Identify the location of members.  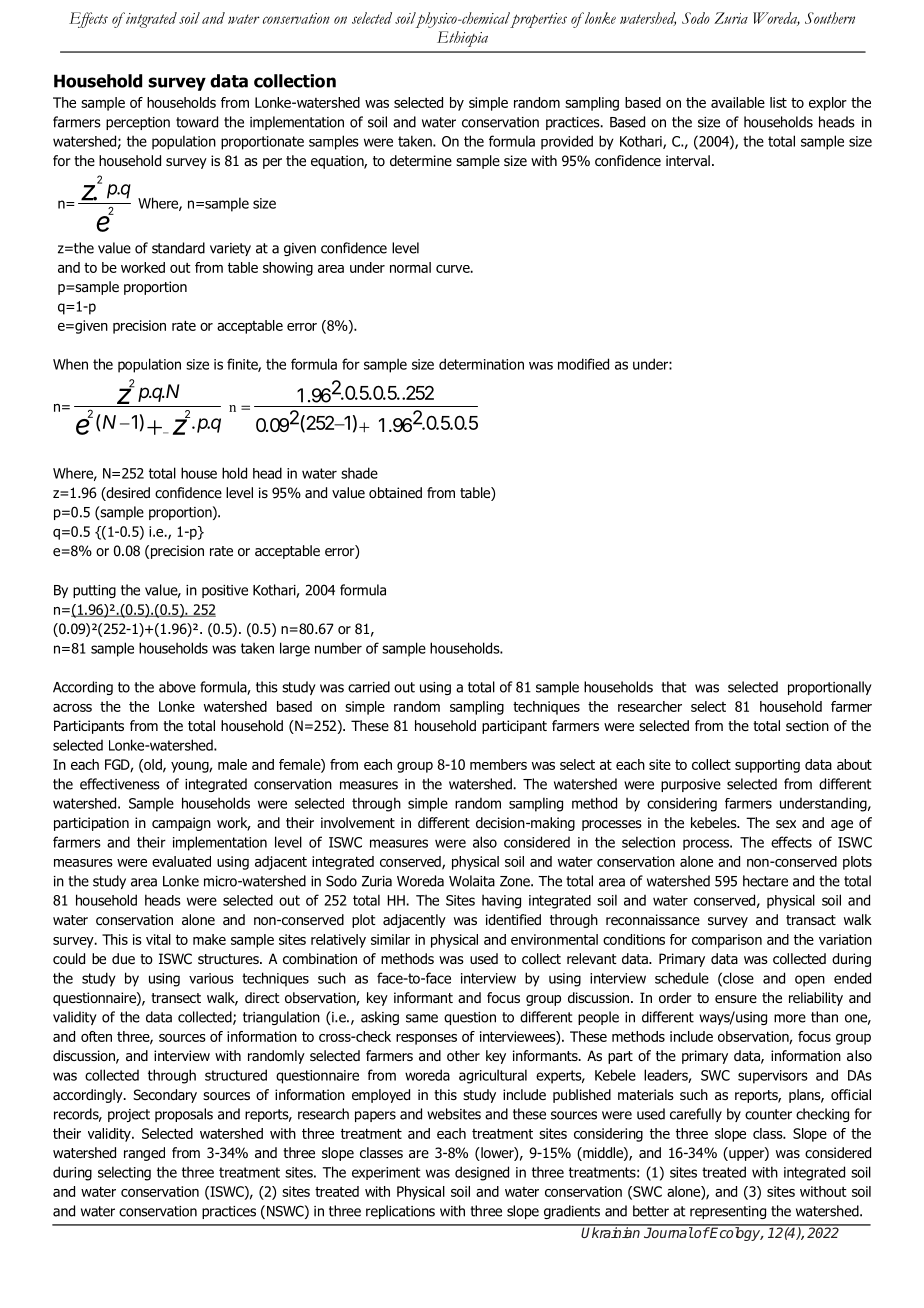
(498, 764).
